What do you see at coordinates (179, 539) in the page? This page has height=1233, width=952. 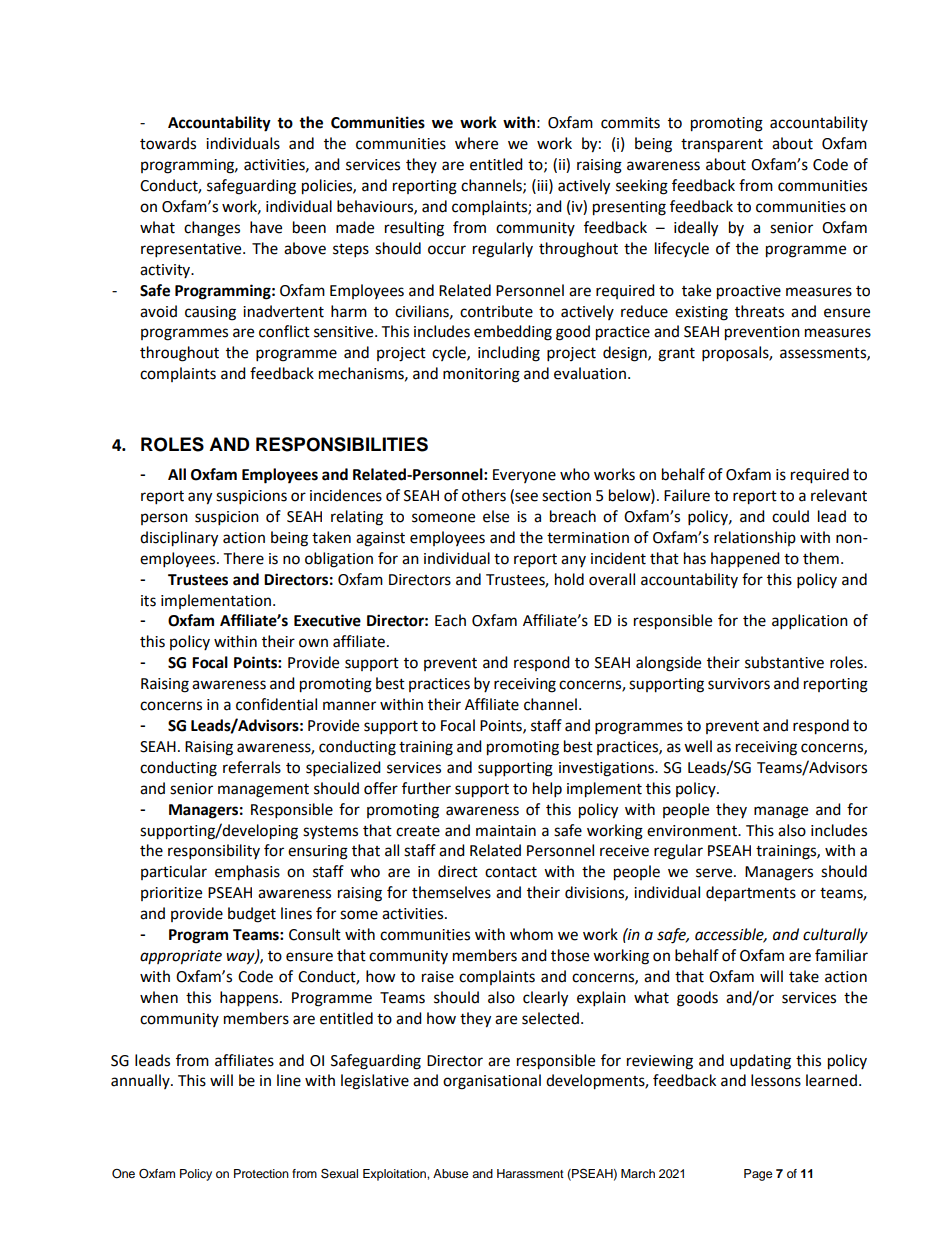 I see `disciplinary` at bounding box center [179, 539].
